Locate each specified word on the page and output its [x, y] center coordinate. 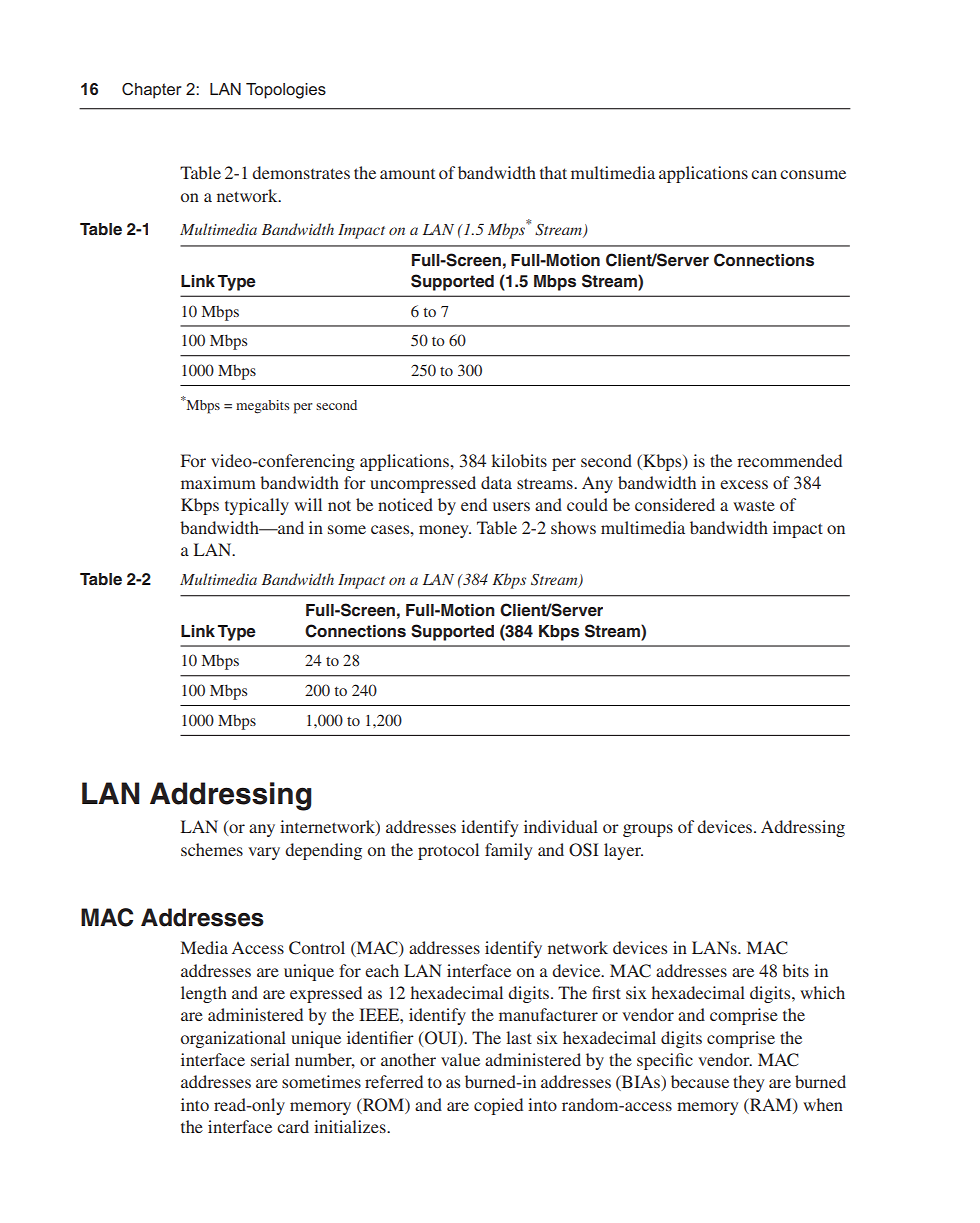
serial [270, 1059]
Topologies [286, 91]
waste [754, 505]
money [445, 531]
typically [257, 506]
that [553, 172]
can [764, 174]
